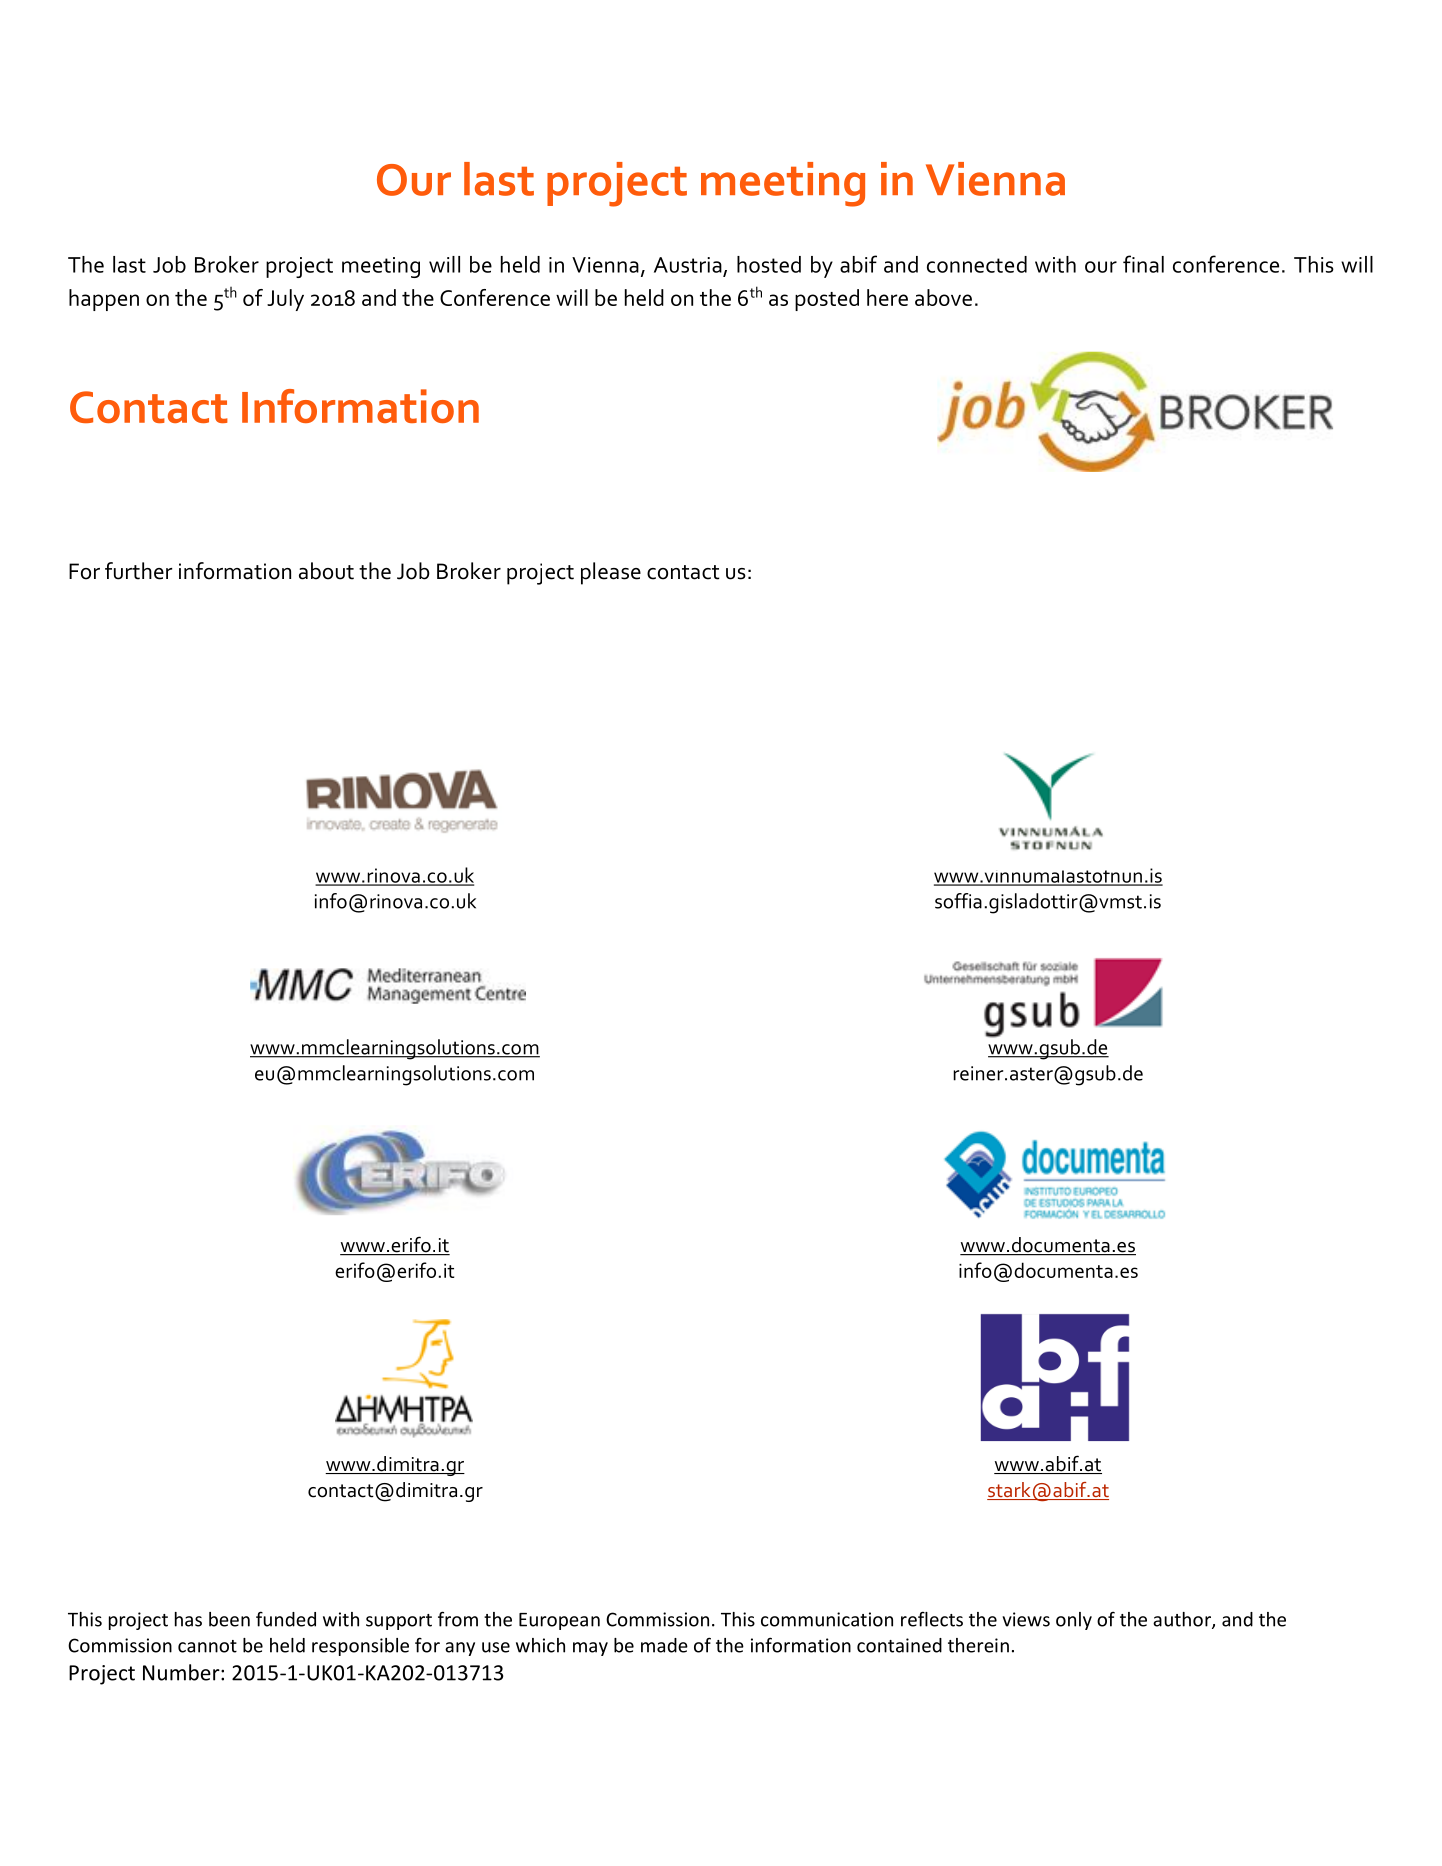 This page has width=1442, height=1866. What do you see at coordinates (827, 300) in the page?
I see `posted` at bounding box center [827, 300].
